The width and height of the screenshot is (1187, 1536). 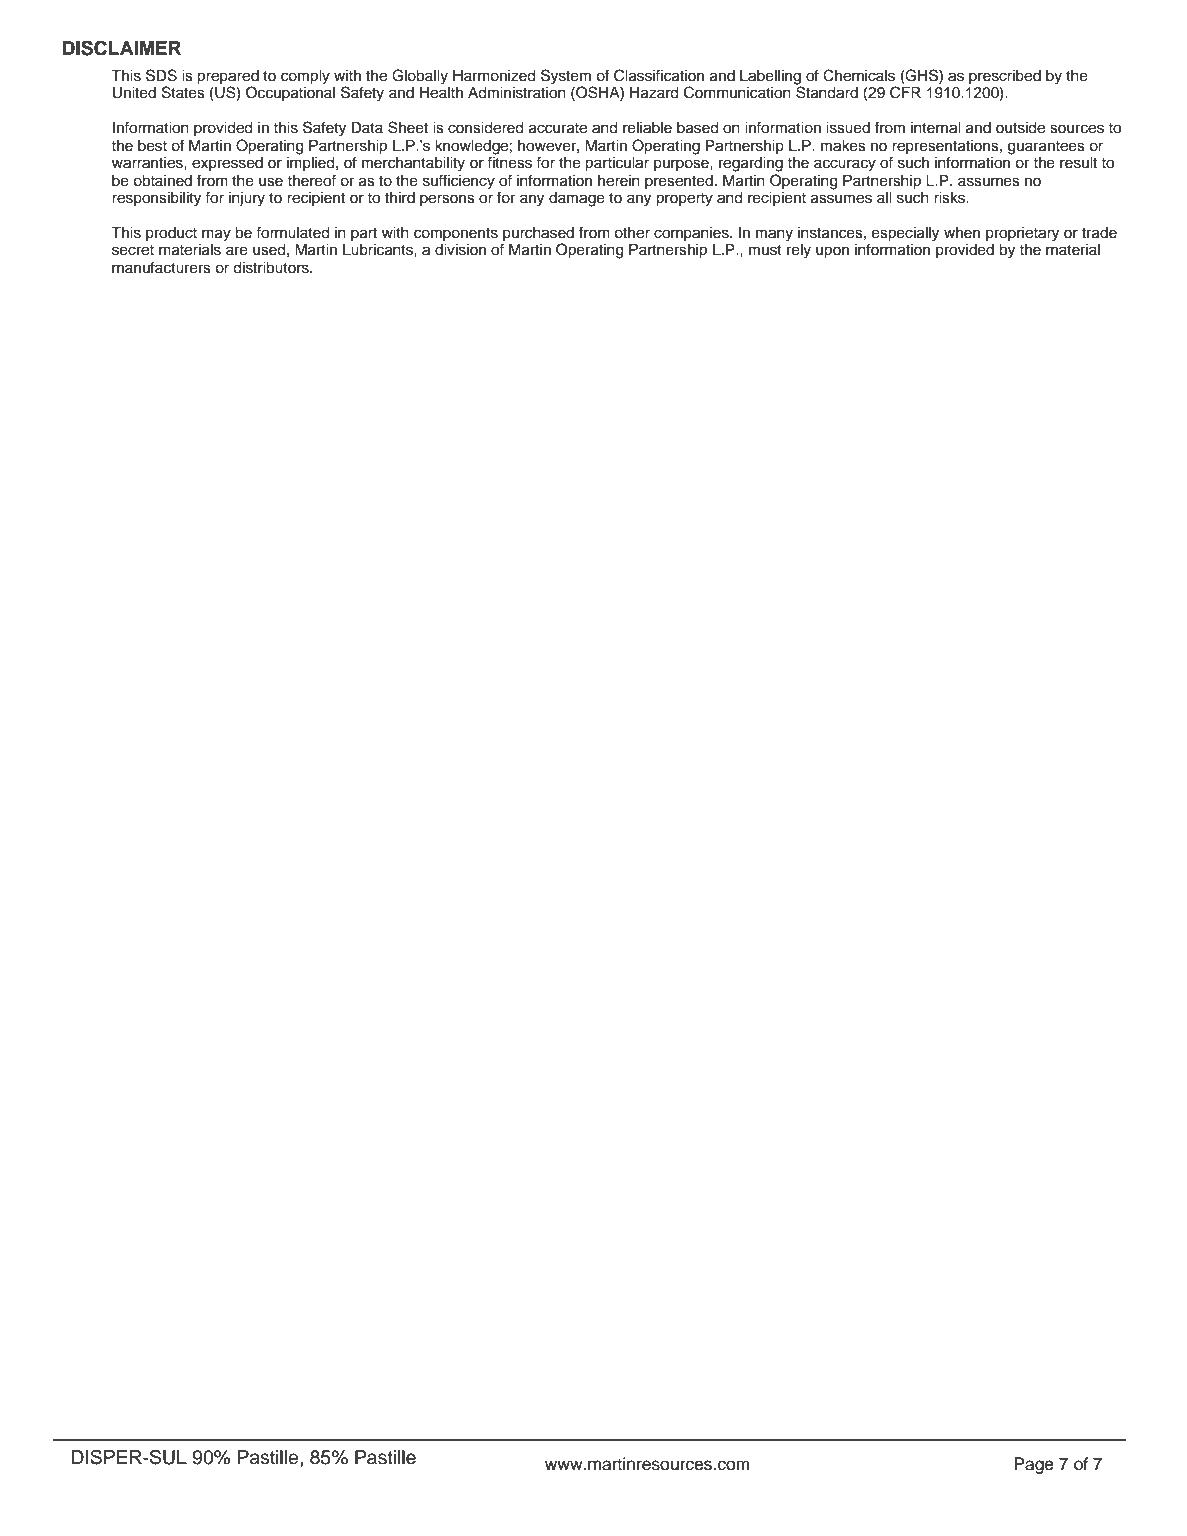 I want to click on prepared, so click(x=228, y=78).
